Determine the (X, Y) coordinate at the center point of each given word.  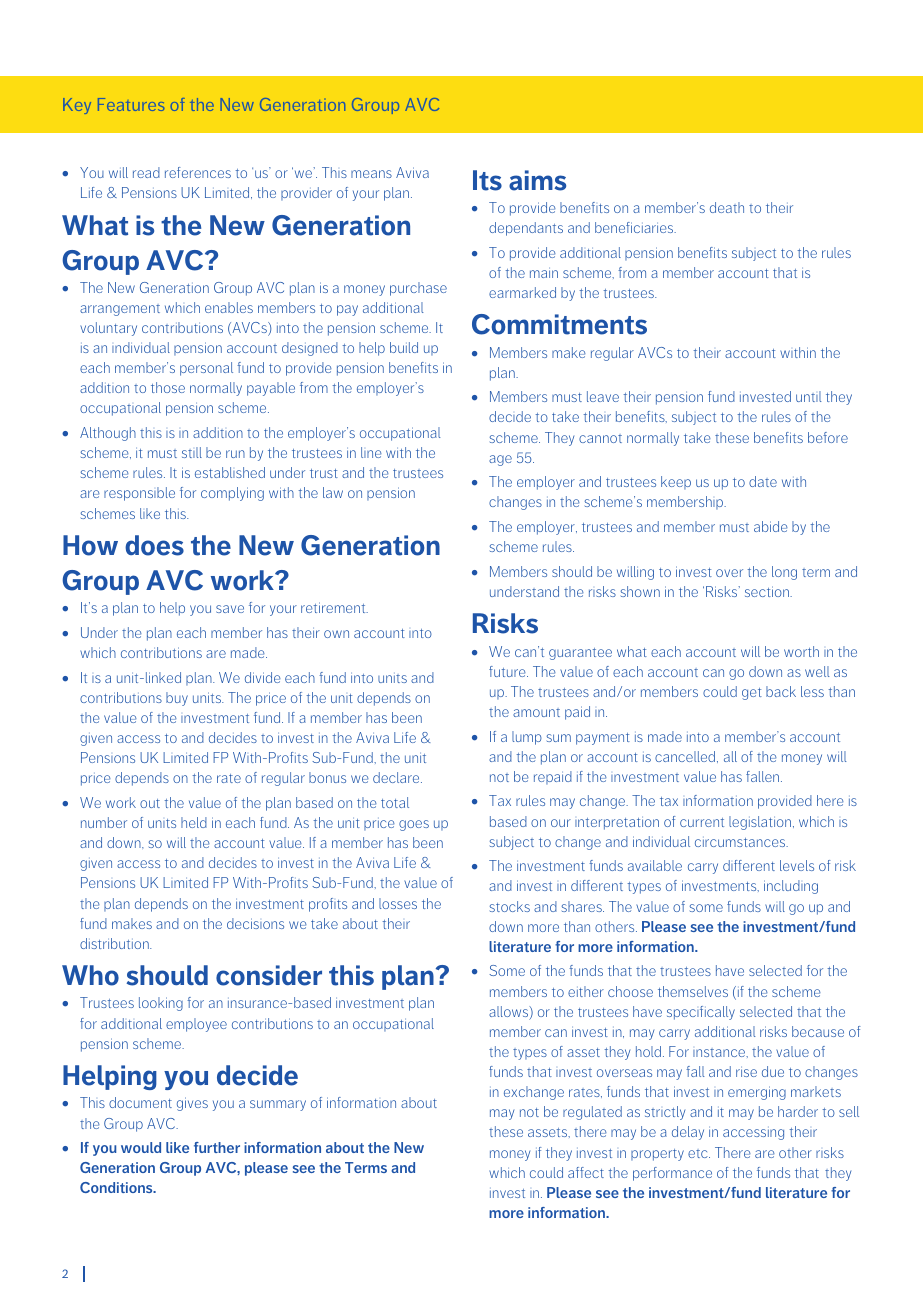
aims (537, 180)
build (404, 347)
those (168, 387)
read (146, 172)
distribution (115, 943)
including (791, 887)
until (809, 396)
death (727, 207)
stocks (510, 906)
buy (177, 699)
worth (801, 651)
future (508, 671)
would (141, 1147)
